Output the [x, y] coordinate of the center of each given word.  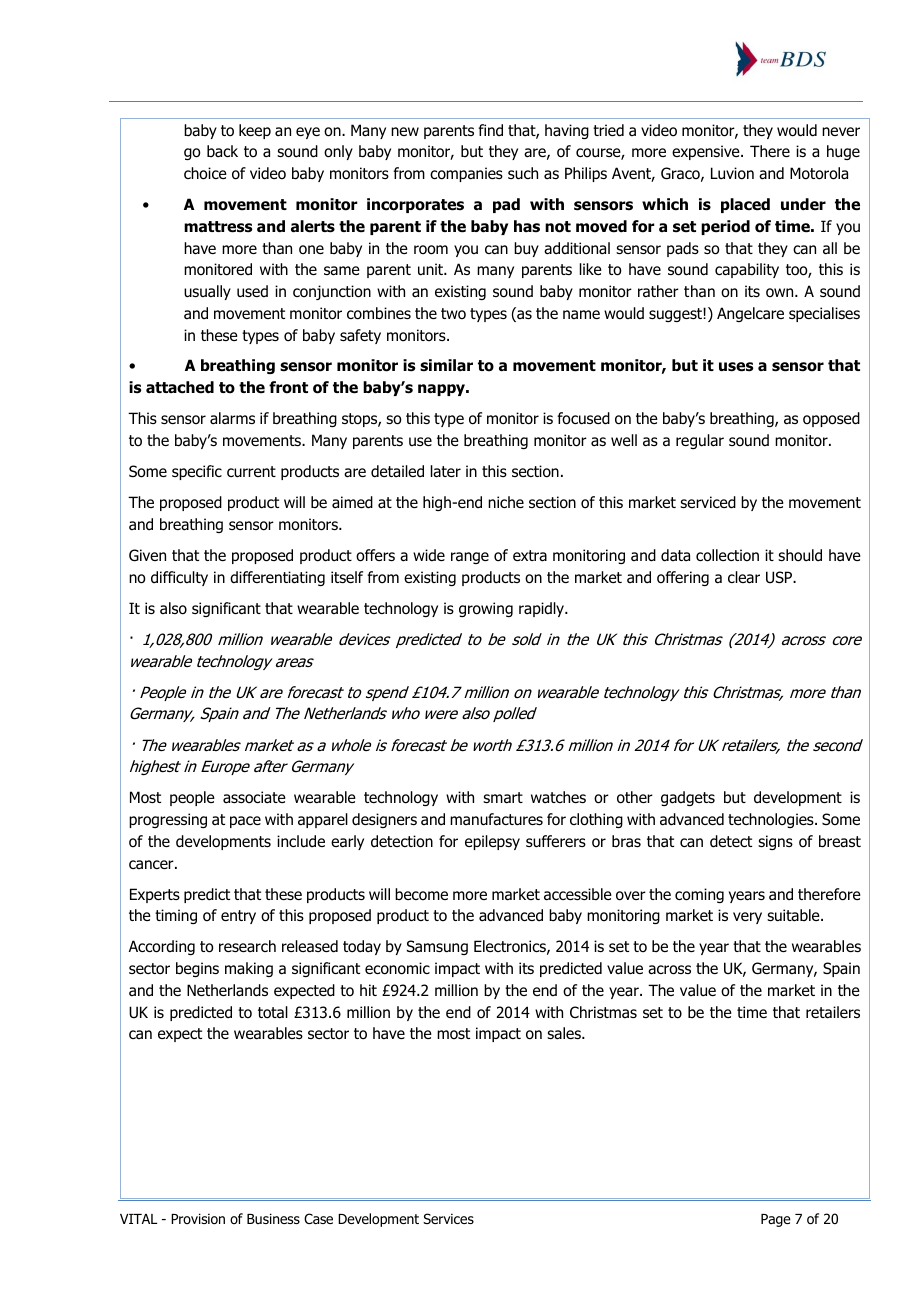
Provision [198, 1219]
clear [744, 577]
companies [466, 174]
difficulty [179, 578]
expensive [707, 152]
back [222, 151]
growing [486, 609]
